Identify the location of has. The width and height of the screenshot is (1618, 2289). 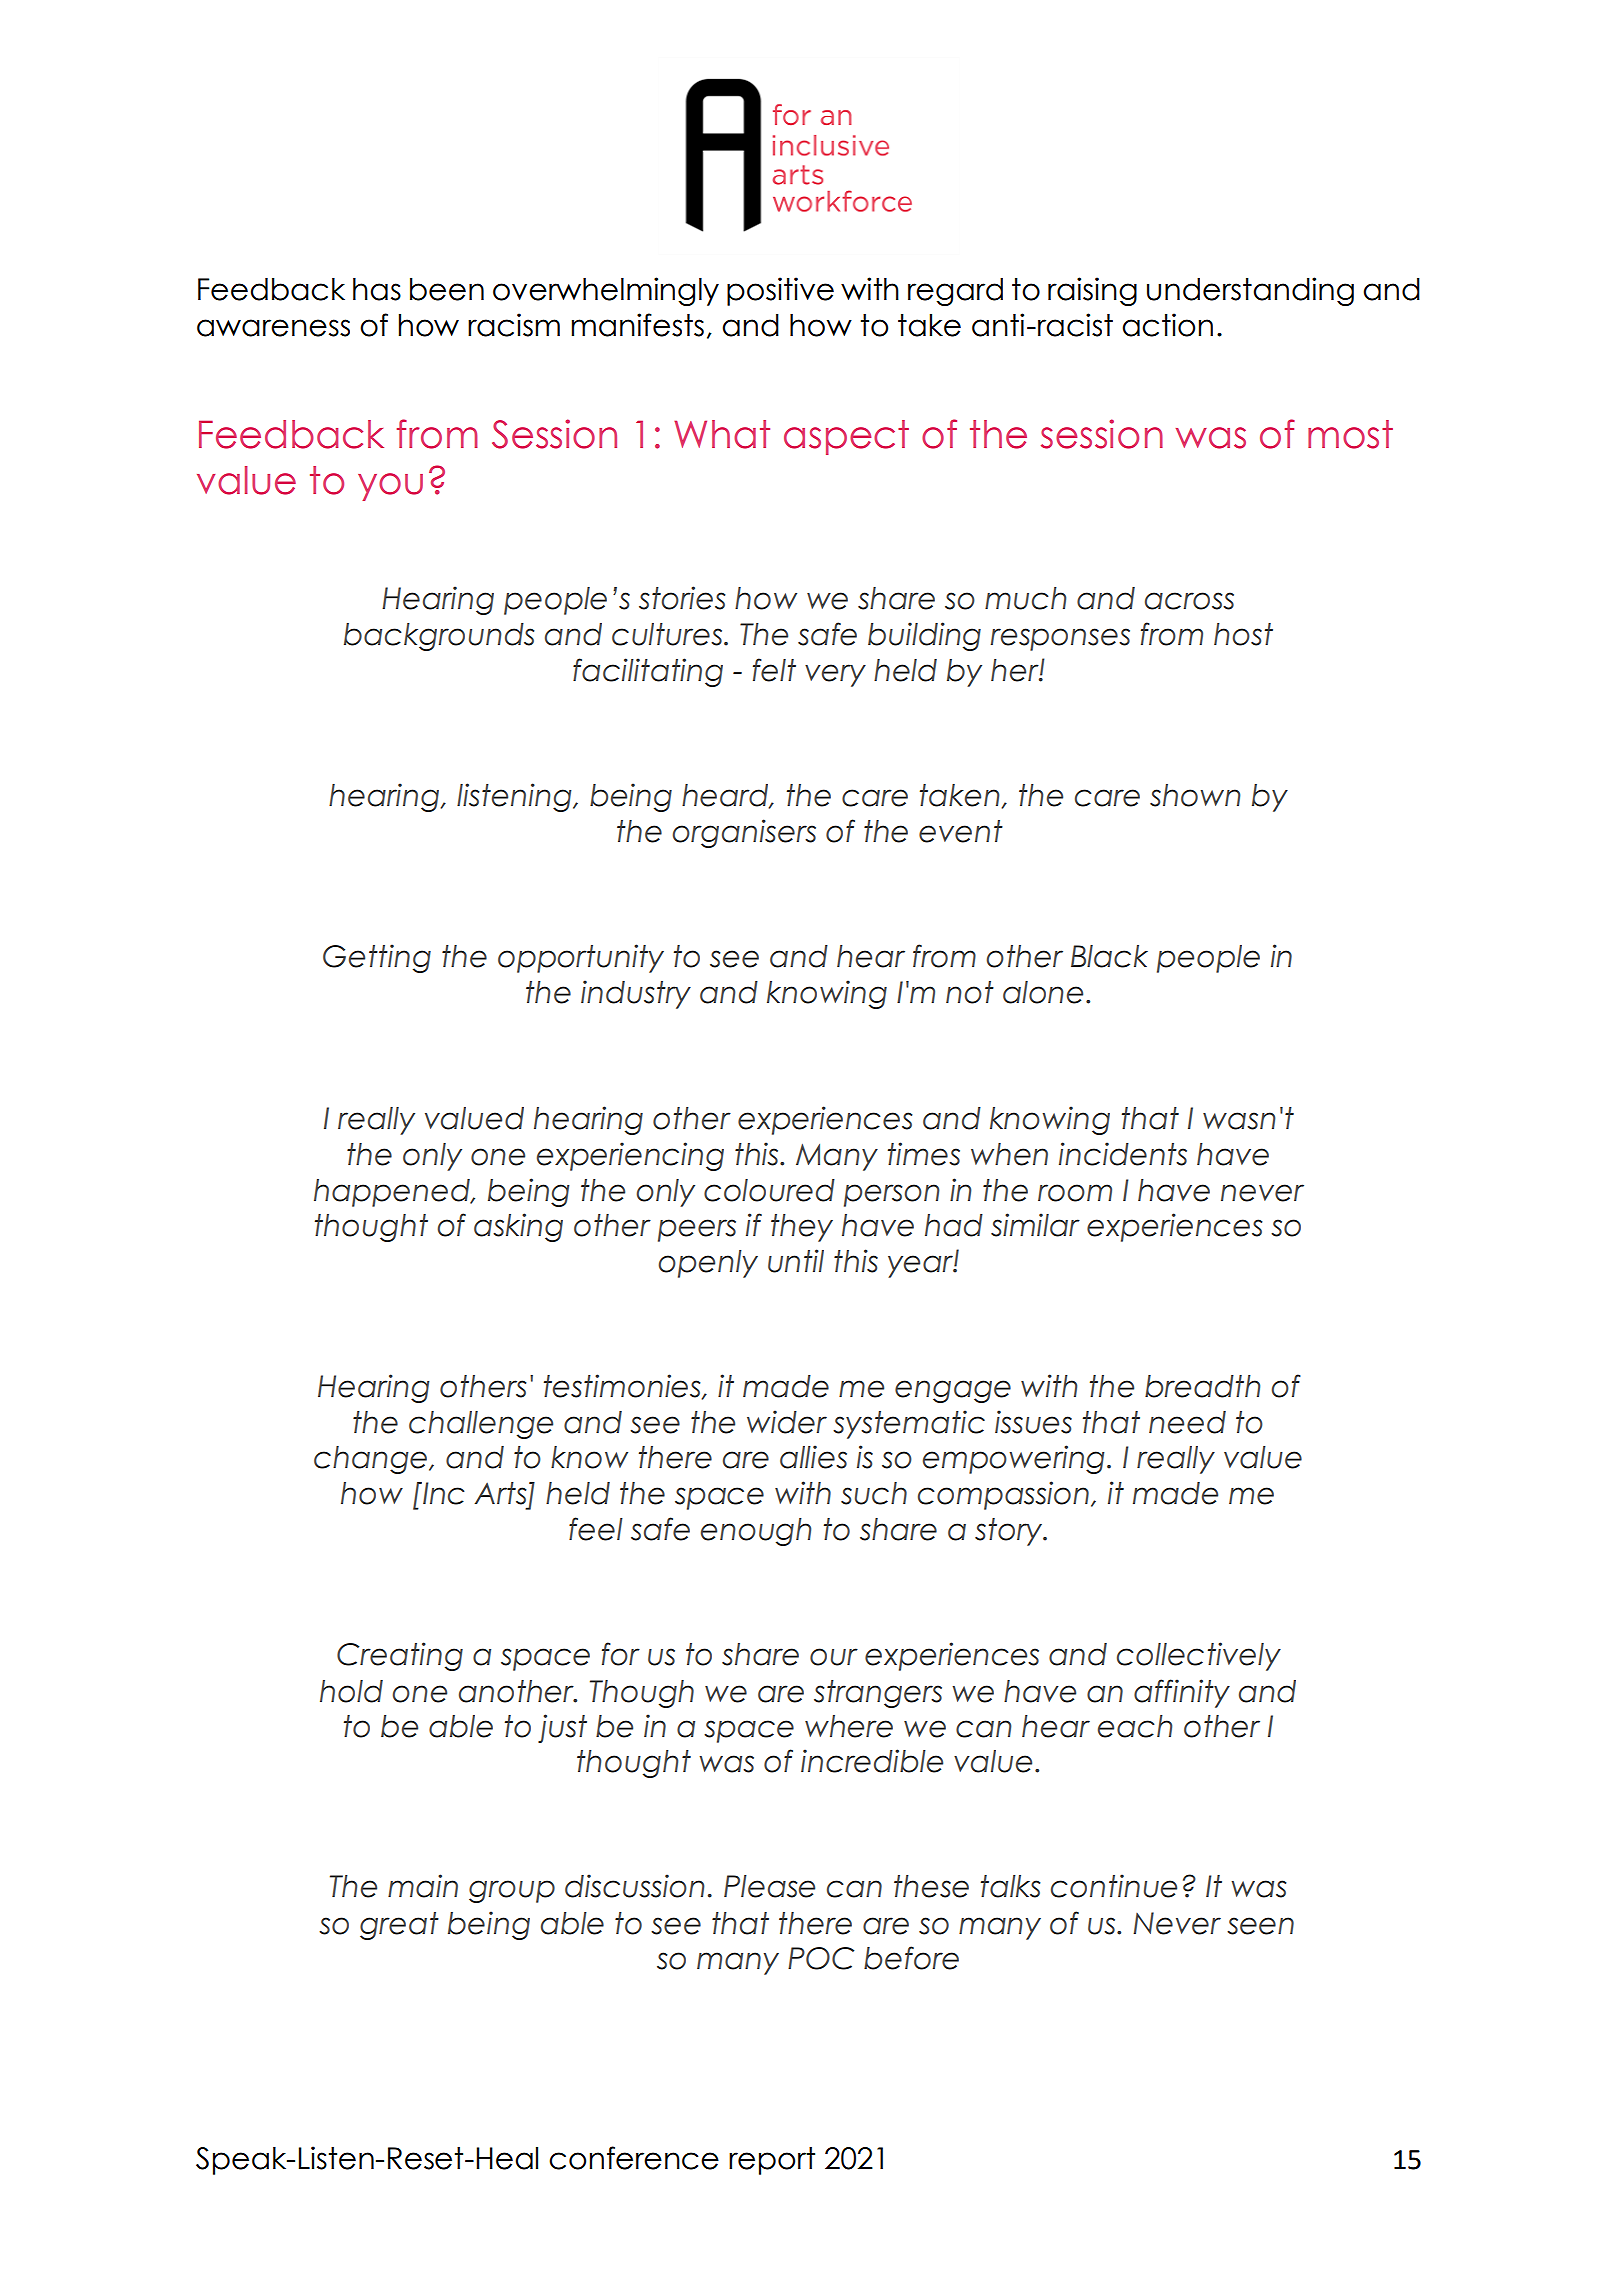
(377, 289).
